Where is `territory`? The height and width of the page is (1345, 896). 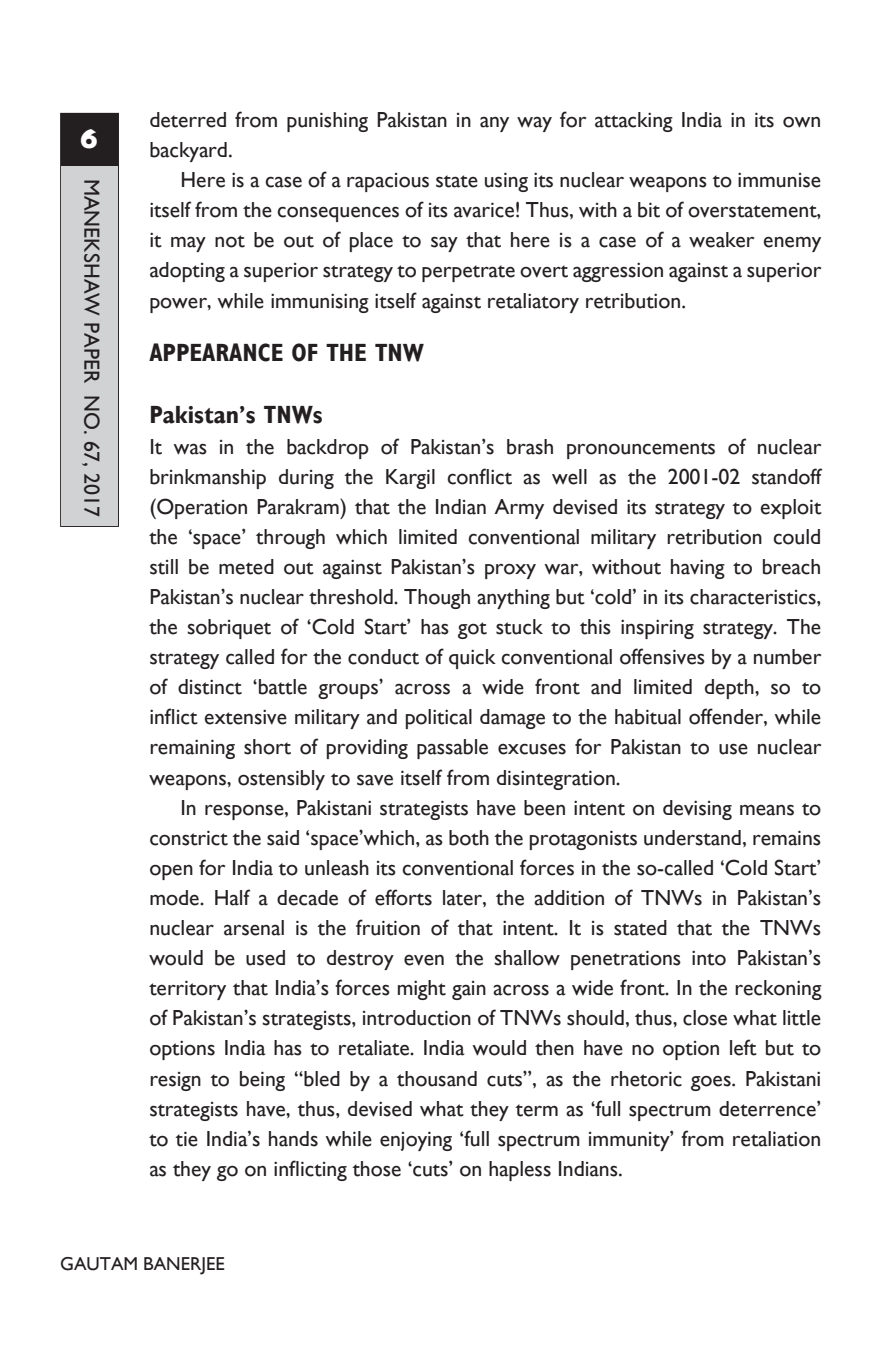 territory is located at coordinates (187, 990).
